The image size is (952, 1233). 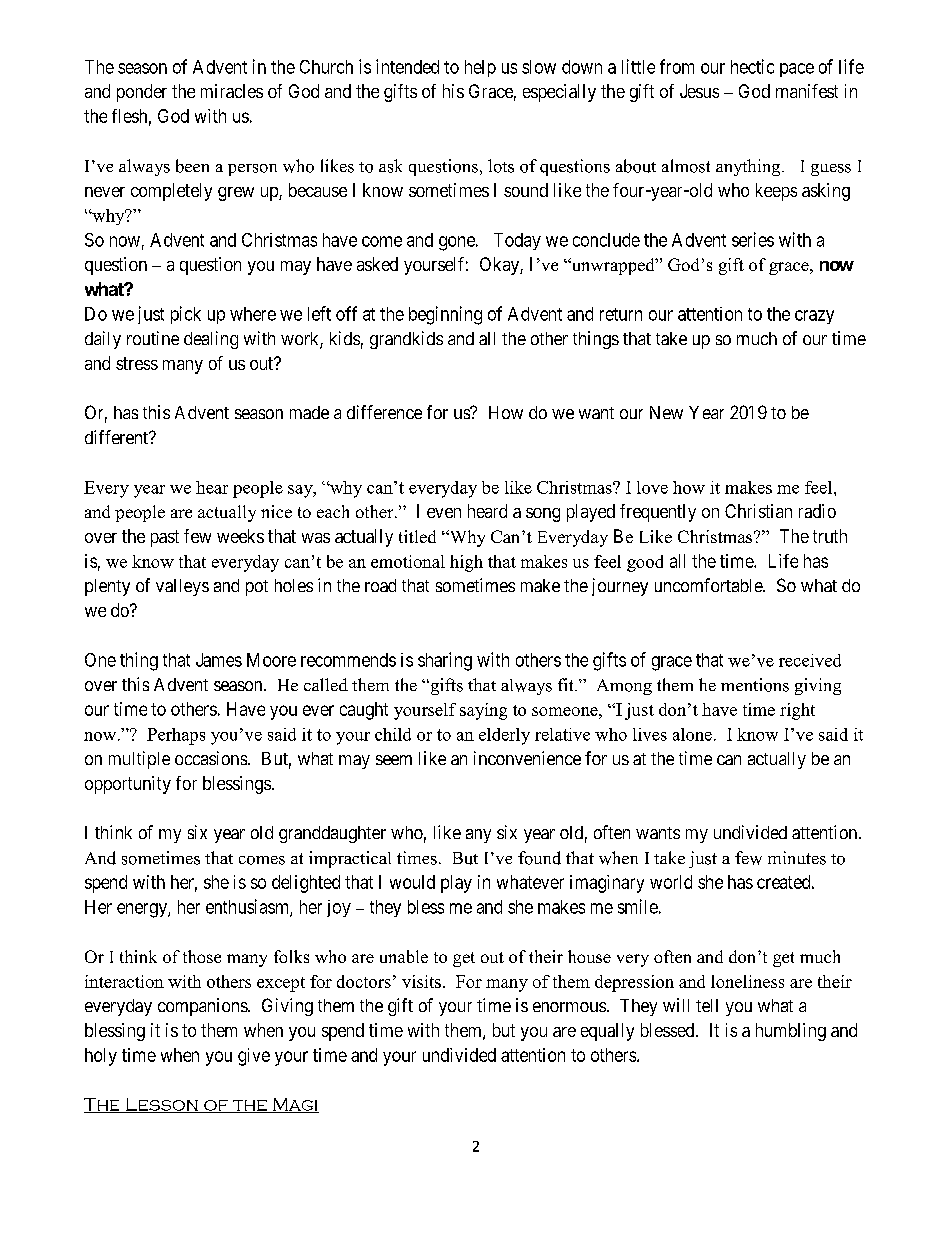 What do you see at coordinates (176, 736) in the screenshot?
I see `Perhaps` at bounding box center [176, 736].
